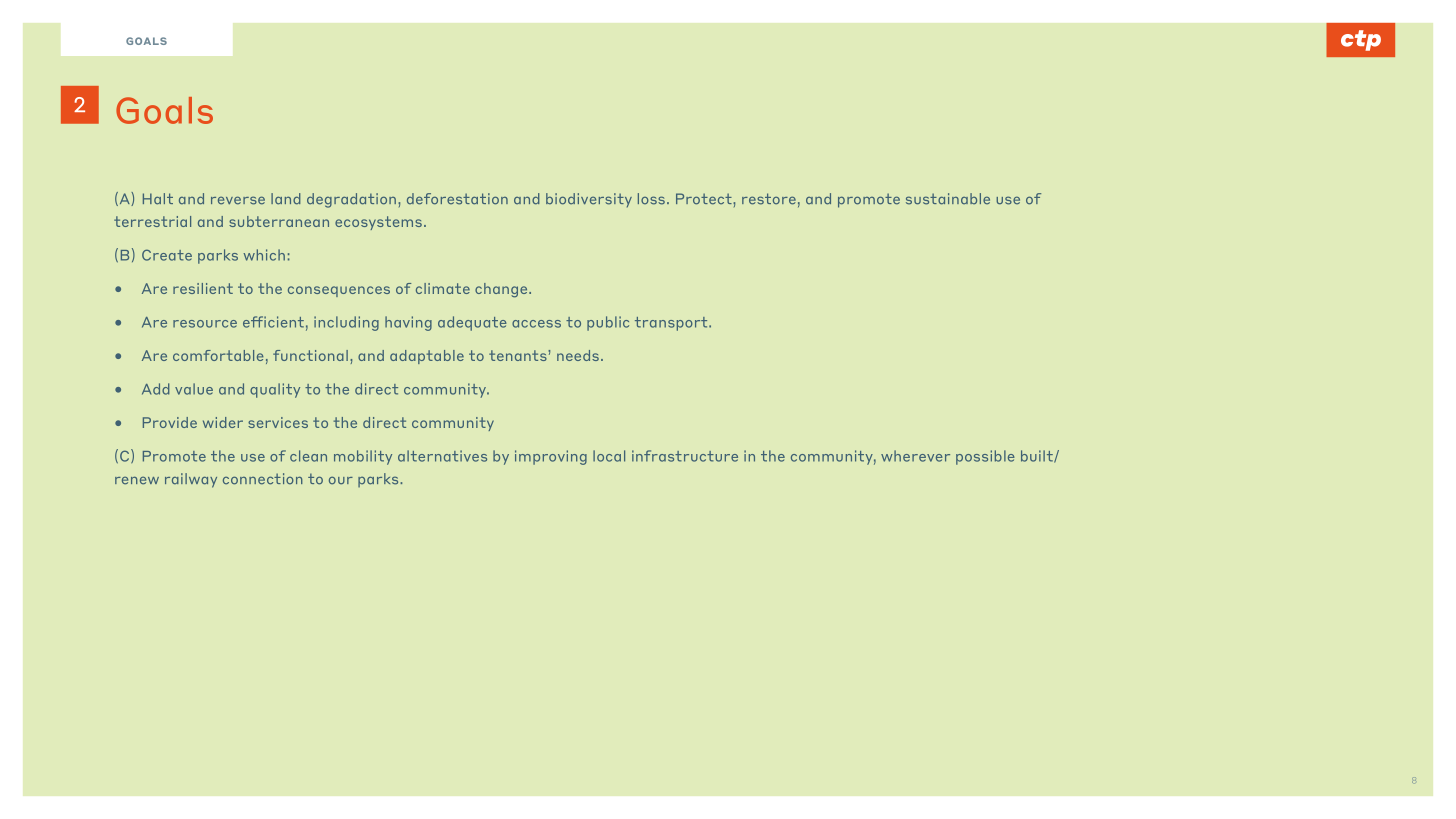 Image resolution: width=1456 pixels, height=819 pixels. Describe the element at coordinates (551, 457) in the document. I see `improving` at that location.
